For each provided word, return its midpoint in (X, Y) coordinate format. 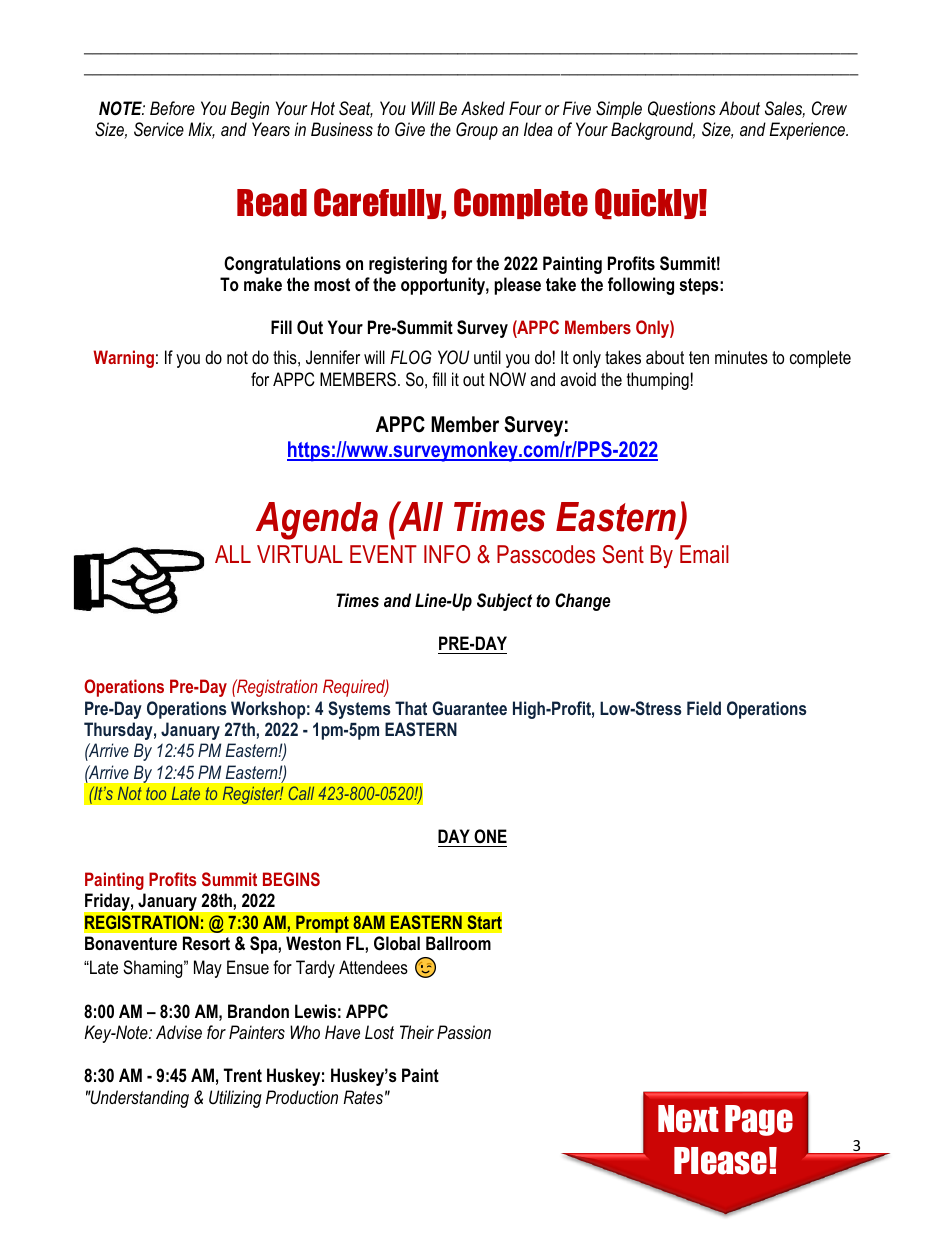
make (263, 284)
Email (704, 554)
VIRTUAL (300, 554)
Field (704, 708)
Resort (206, 943)
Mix (201, 130)
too (156, 793)
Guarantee (469, 708)
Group (477, 131)
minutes (741, 357)
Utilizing (235, 1099)
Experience (808, 131)
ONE (490, 836)
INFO (447, 554)
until (487, 357)
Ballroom (458, 943)
